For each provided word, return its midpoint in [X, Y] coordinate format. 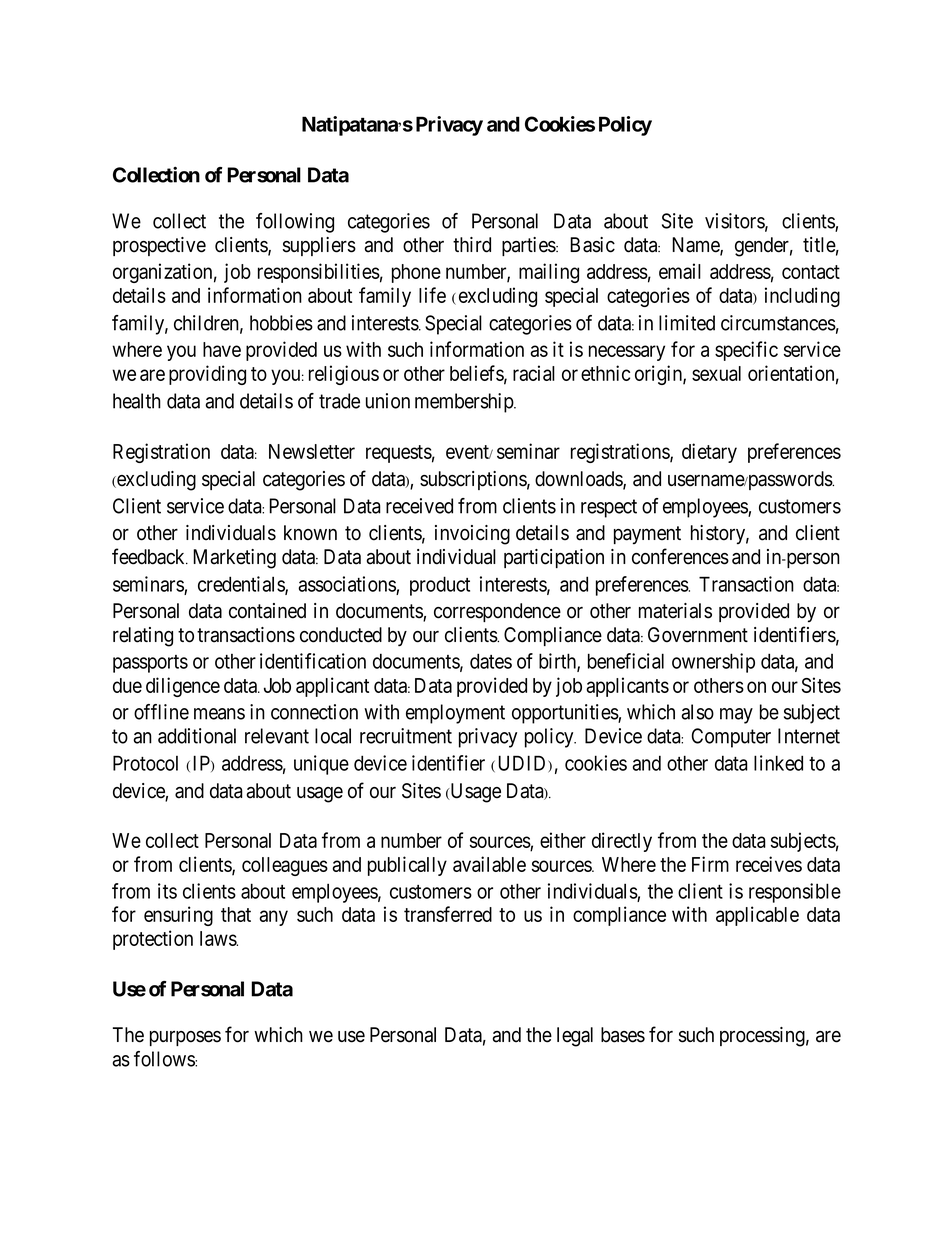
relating [143, 637]
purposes [185, 1038]
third [472, 245]
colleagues [285, 866]
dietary [709, 453]
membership [465, 403]
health [137, 401]
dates [491, 661]
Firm [710, 864]
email [680, 271]
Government [698, 635]
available [489, 864]
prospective [159, 246]
